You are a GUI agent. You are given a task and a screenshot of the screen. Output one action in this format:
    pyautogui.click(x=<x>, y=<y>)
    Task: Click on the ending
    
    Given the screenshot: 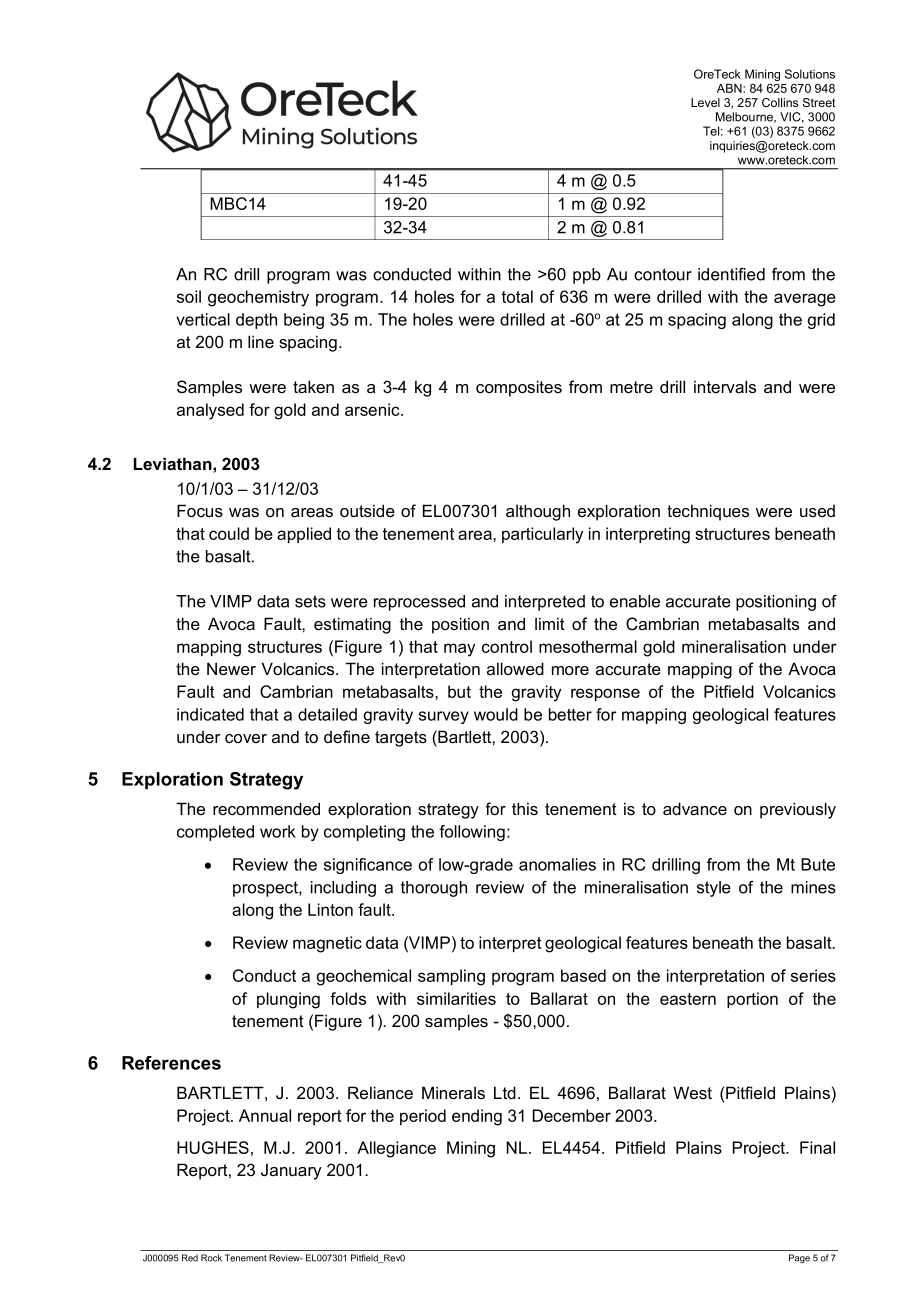 What is the action you would take?
    pyautogui.click(x=477, y=1117)
